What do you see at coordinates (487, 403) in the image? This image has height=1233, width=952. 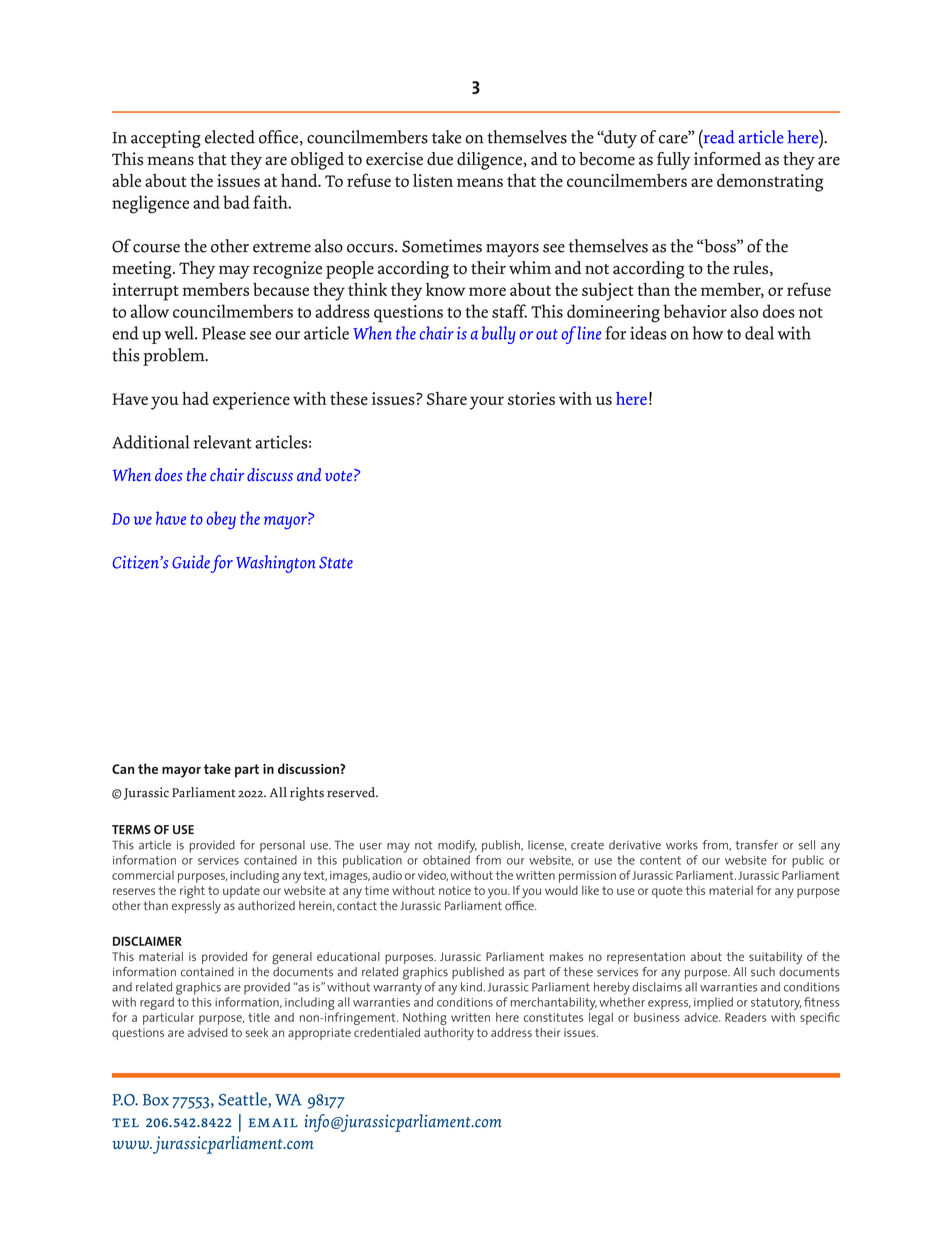 I see `your` at bounding box center [487, 403].
